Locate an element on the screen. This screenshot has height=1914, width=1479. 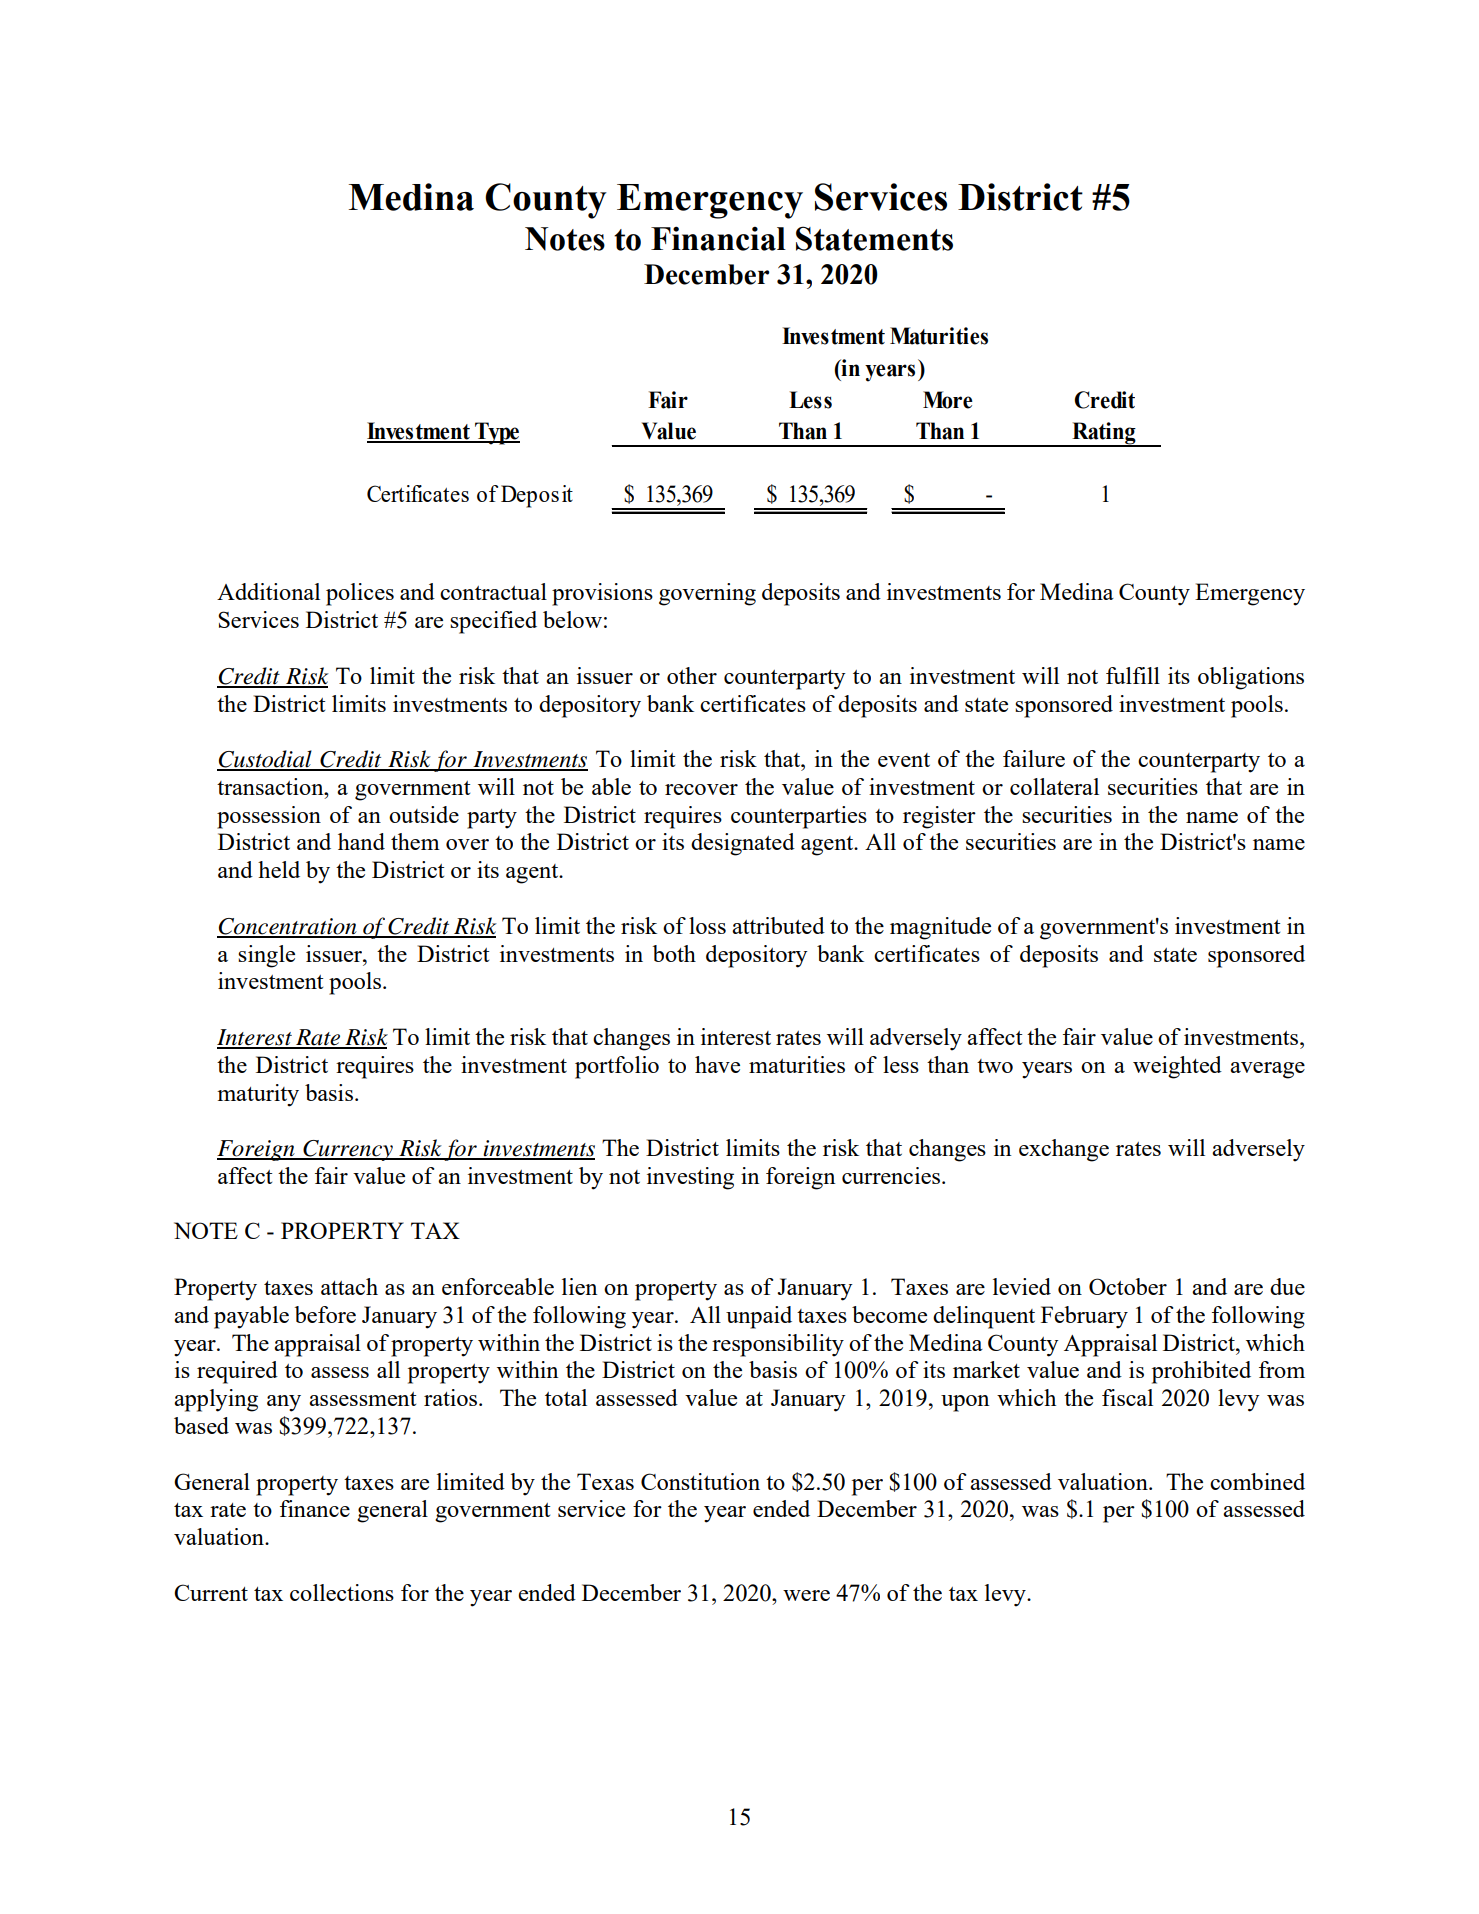
collections is located at coordinates (342, 1592).
